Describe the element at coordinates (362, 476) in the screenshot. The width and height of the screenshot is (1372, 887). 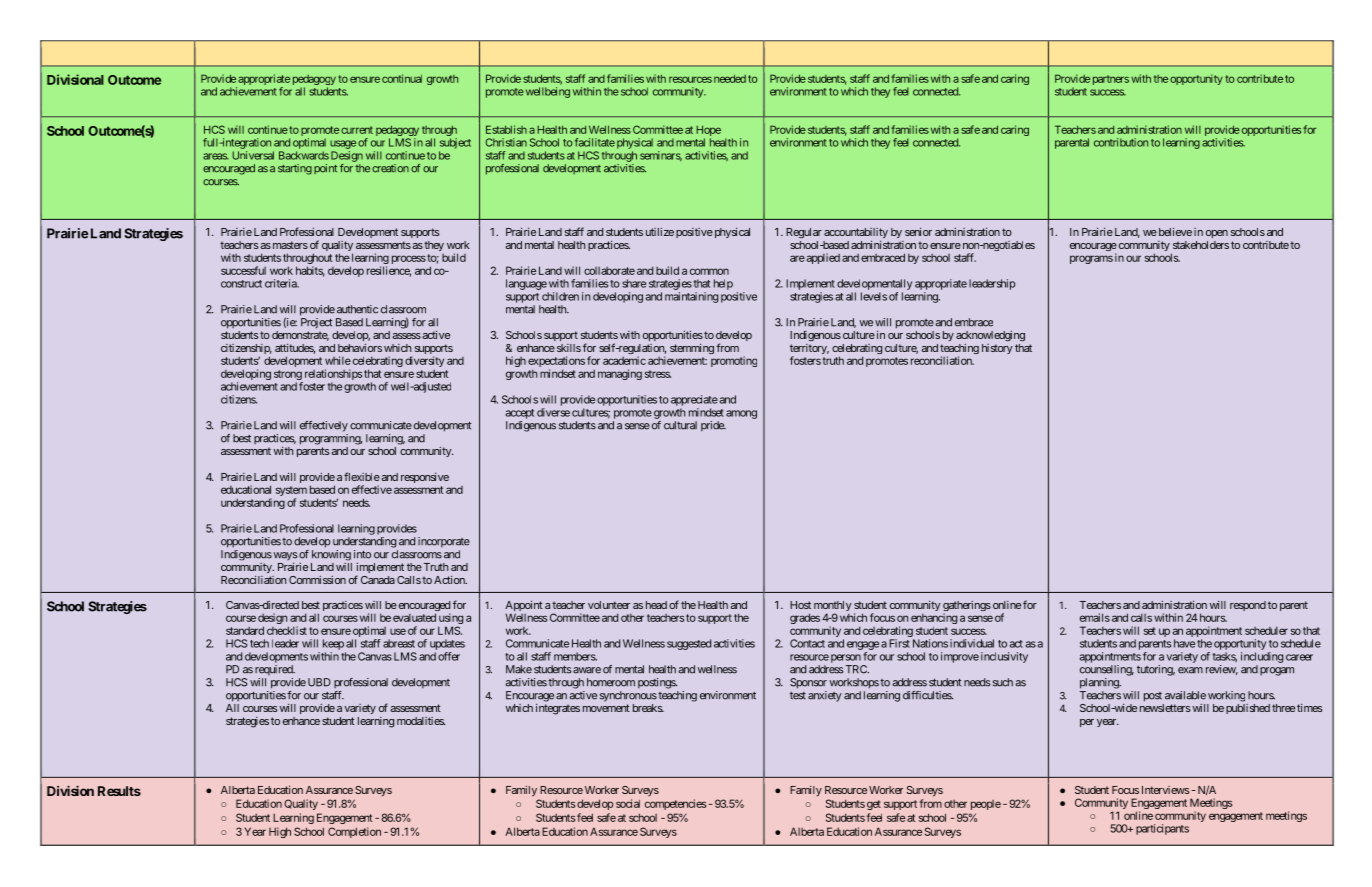
I see `flexible` at that location.
